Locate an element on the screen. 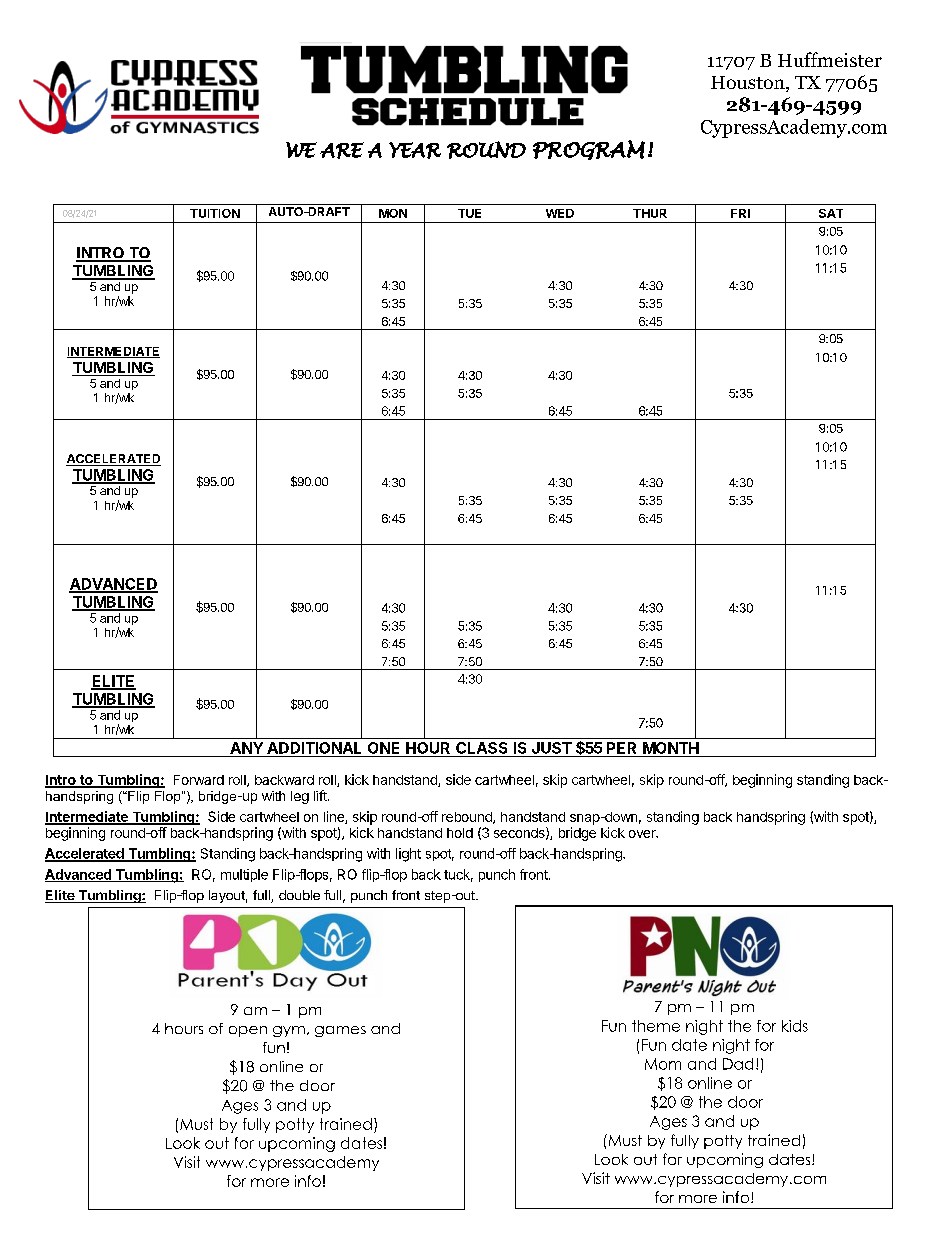 The height and width of the screenshot is (1233, 952). PROGRAM is located at coordinates (589, 150).
